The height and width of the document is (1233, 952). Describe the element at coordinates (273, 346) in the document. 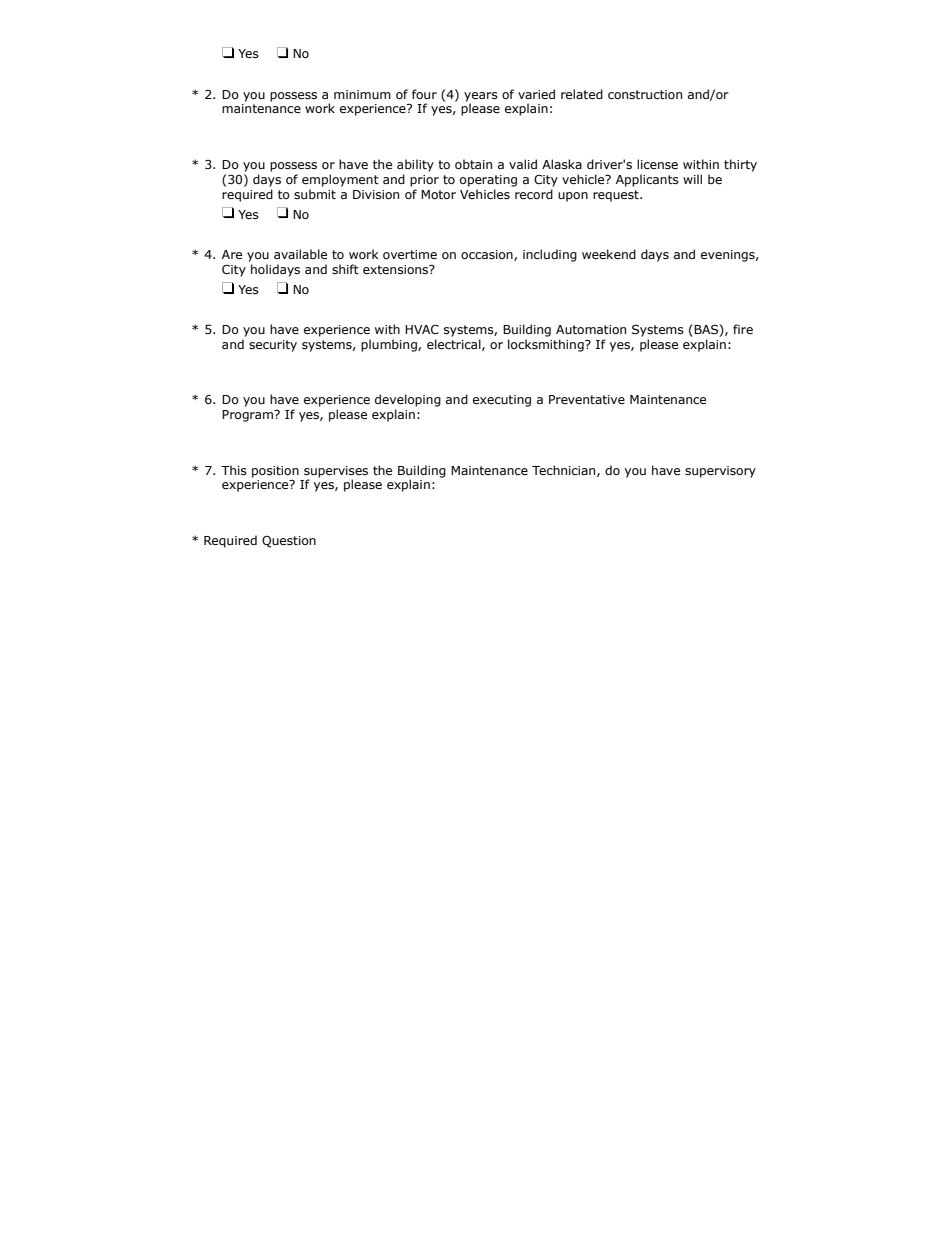

I see `security` at that location.
